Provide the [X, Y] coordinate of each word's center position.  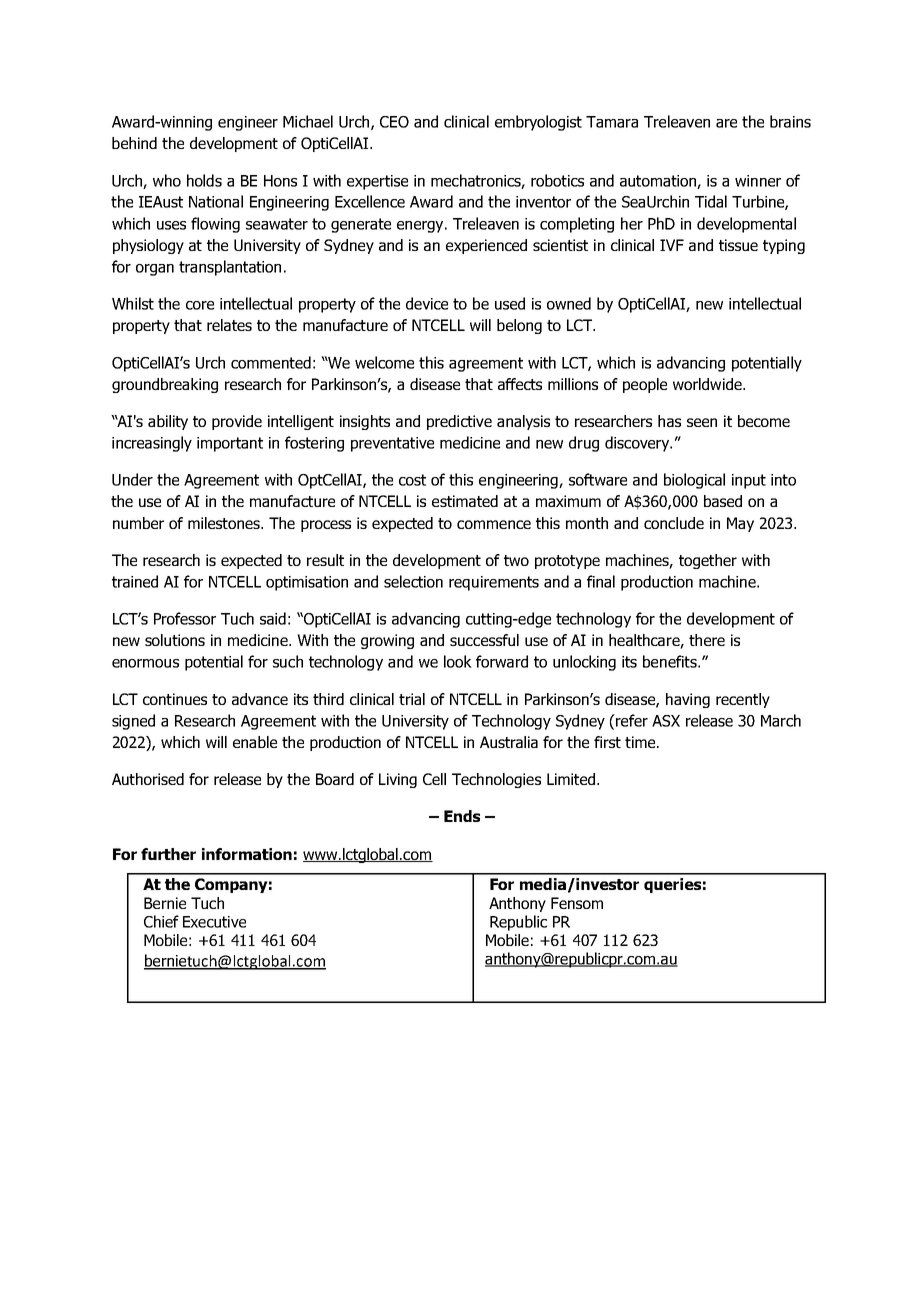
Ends [462, 816]
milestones [225, 523]
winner [758, 181]
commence [494, 524]
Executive [214, 922]
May [740, 524]
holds [204, 180]
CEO [394, 122]
